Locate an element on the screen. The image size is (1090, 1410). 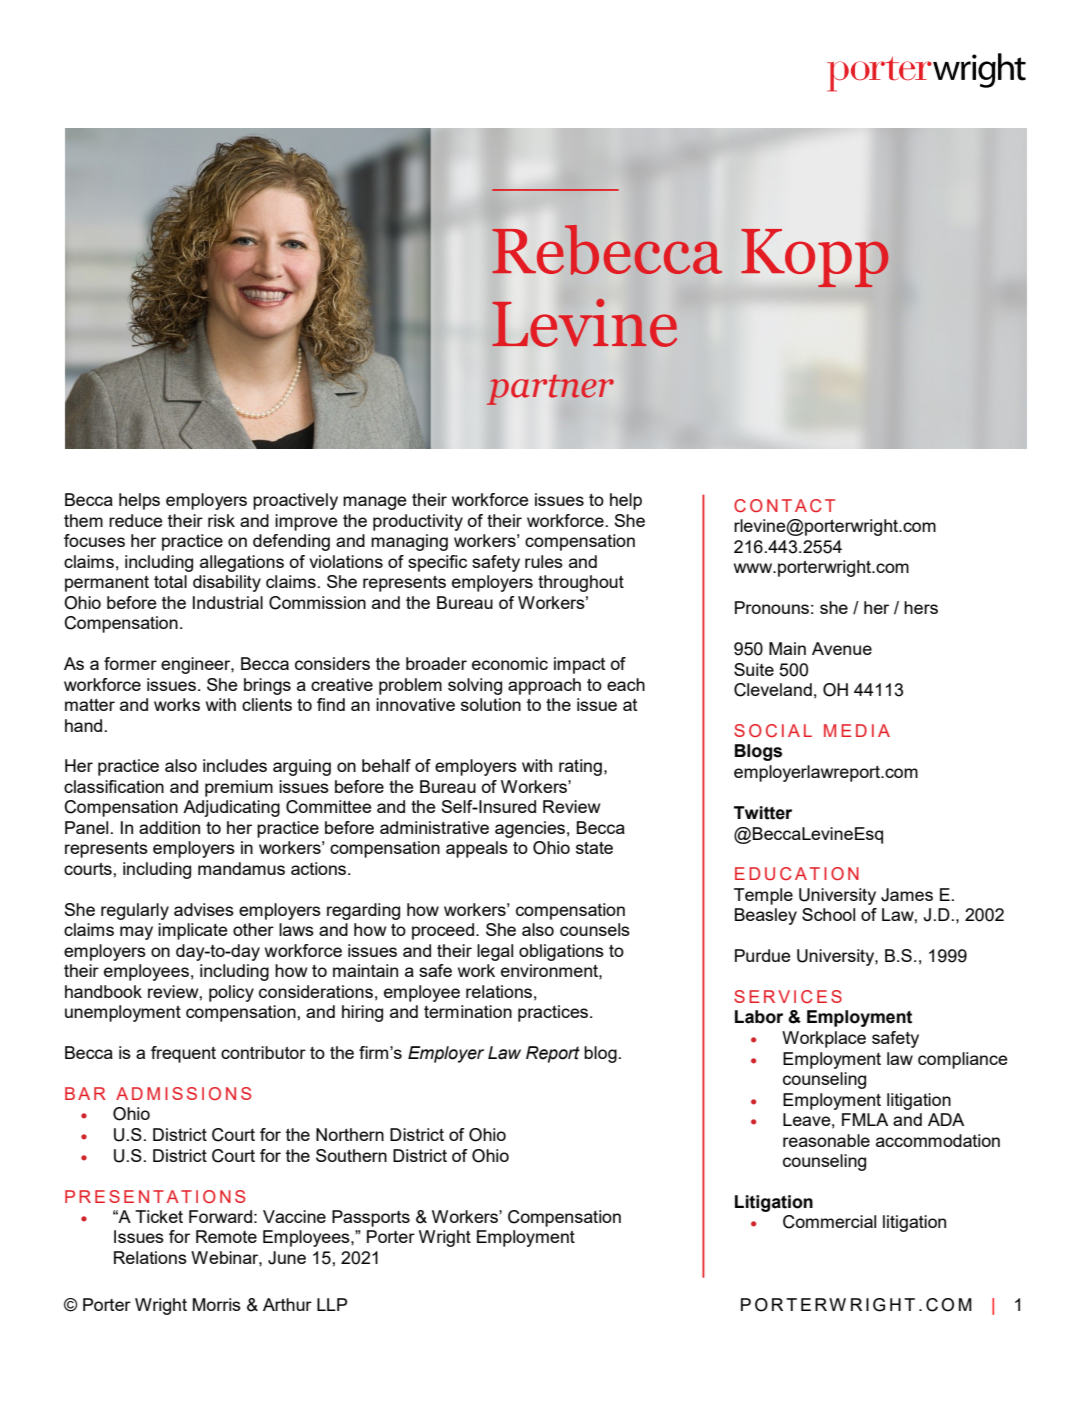
Twitter is located at coordinates (763, 813).
